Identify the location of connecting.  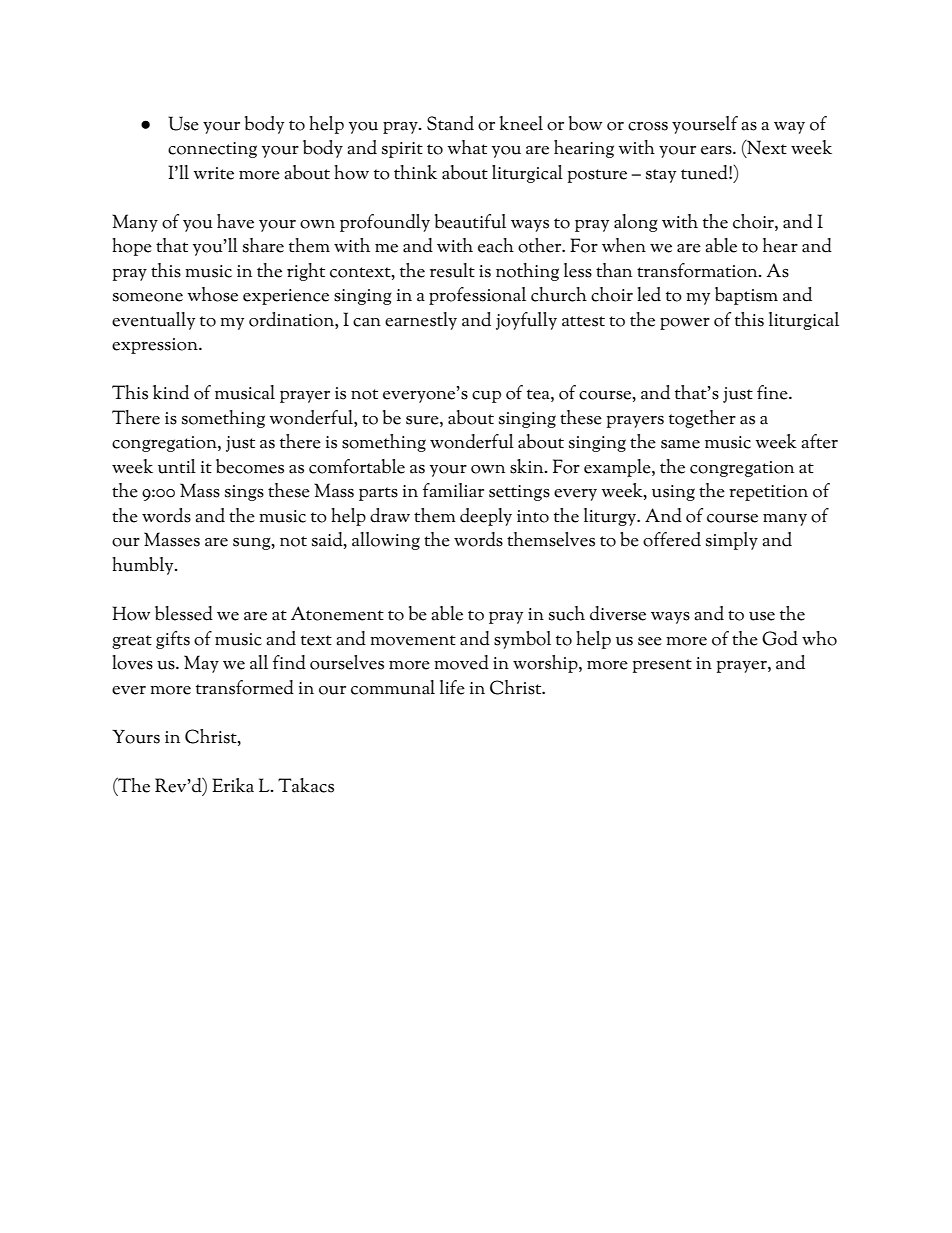
(212, 150).
